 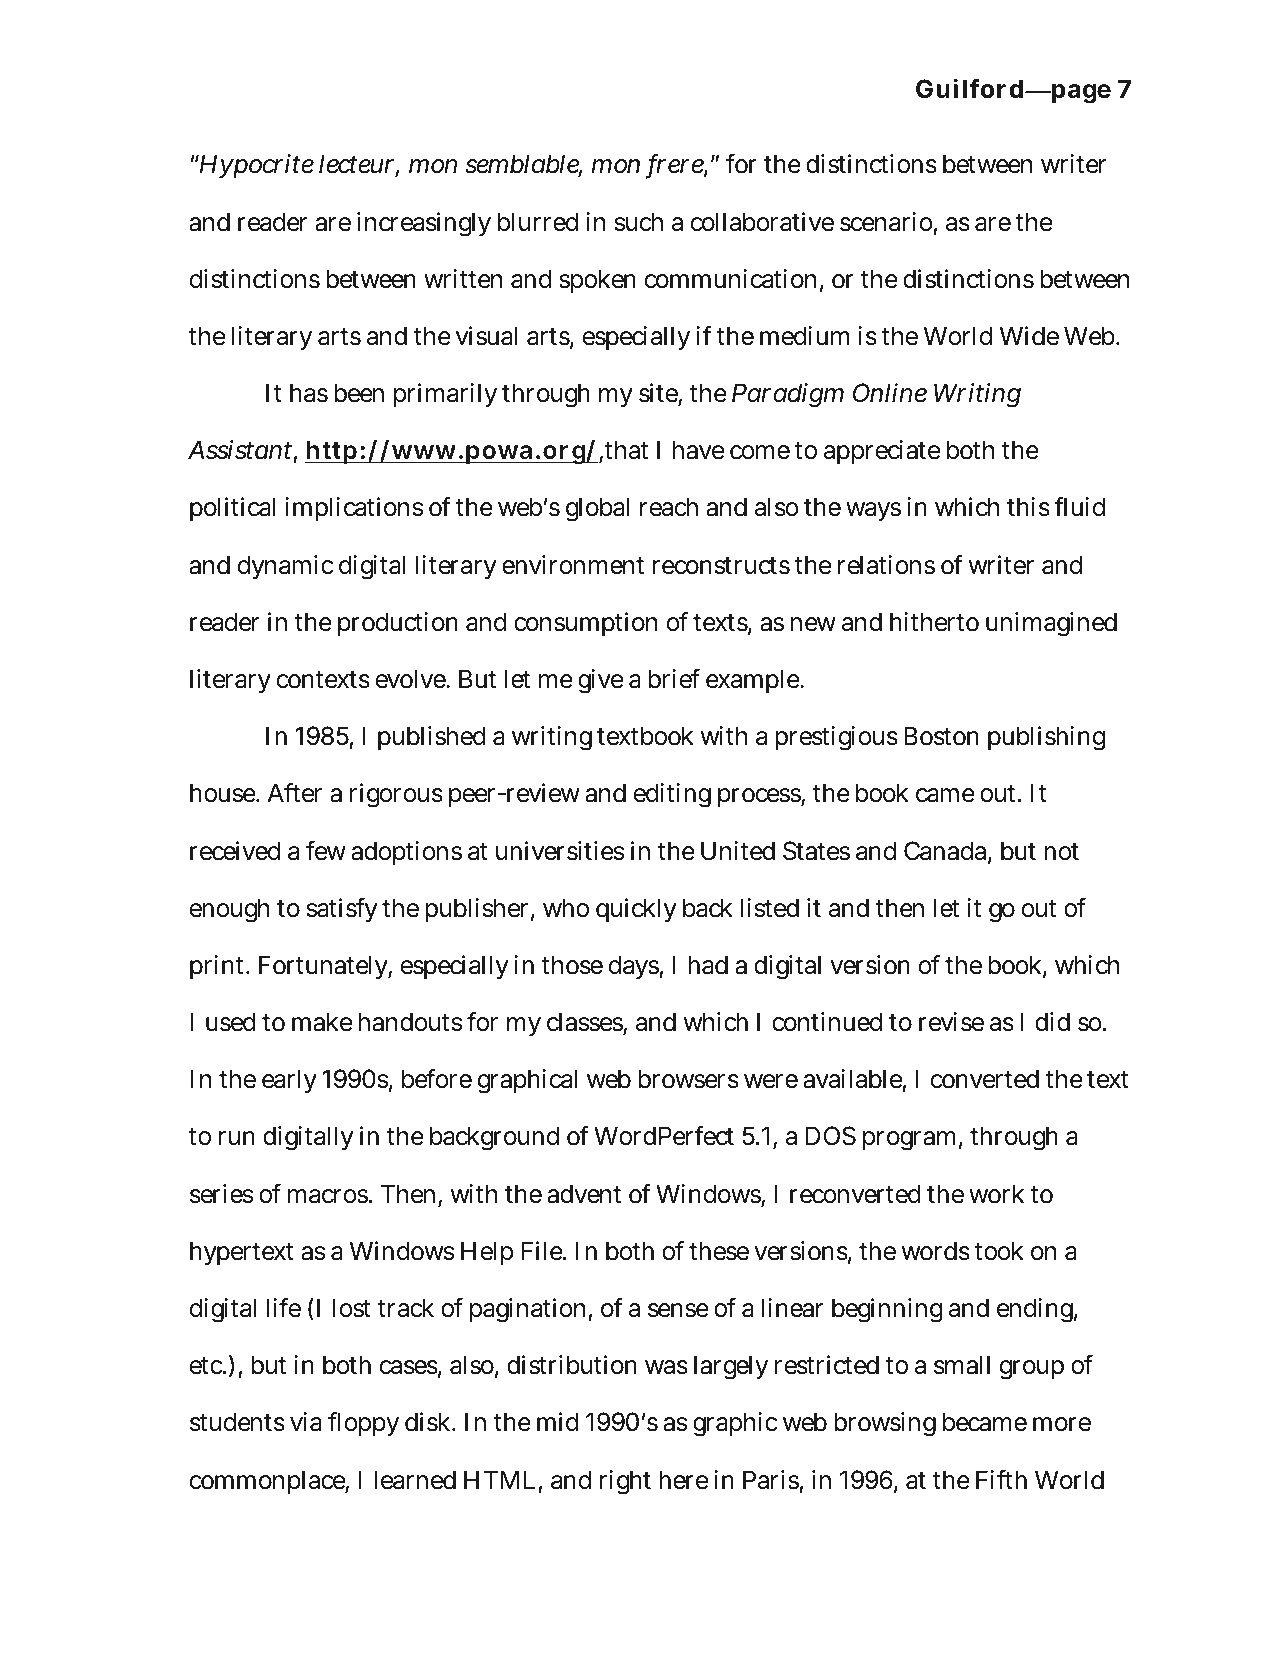 What do you see at coordinates (354, 509) in the page?
I see `implications` at bounding box center [354, 509].
